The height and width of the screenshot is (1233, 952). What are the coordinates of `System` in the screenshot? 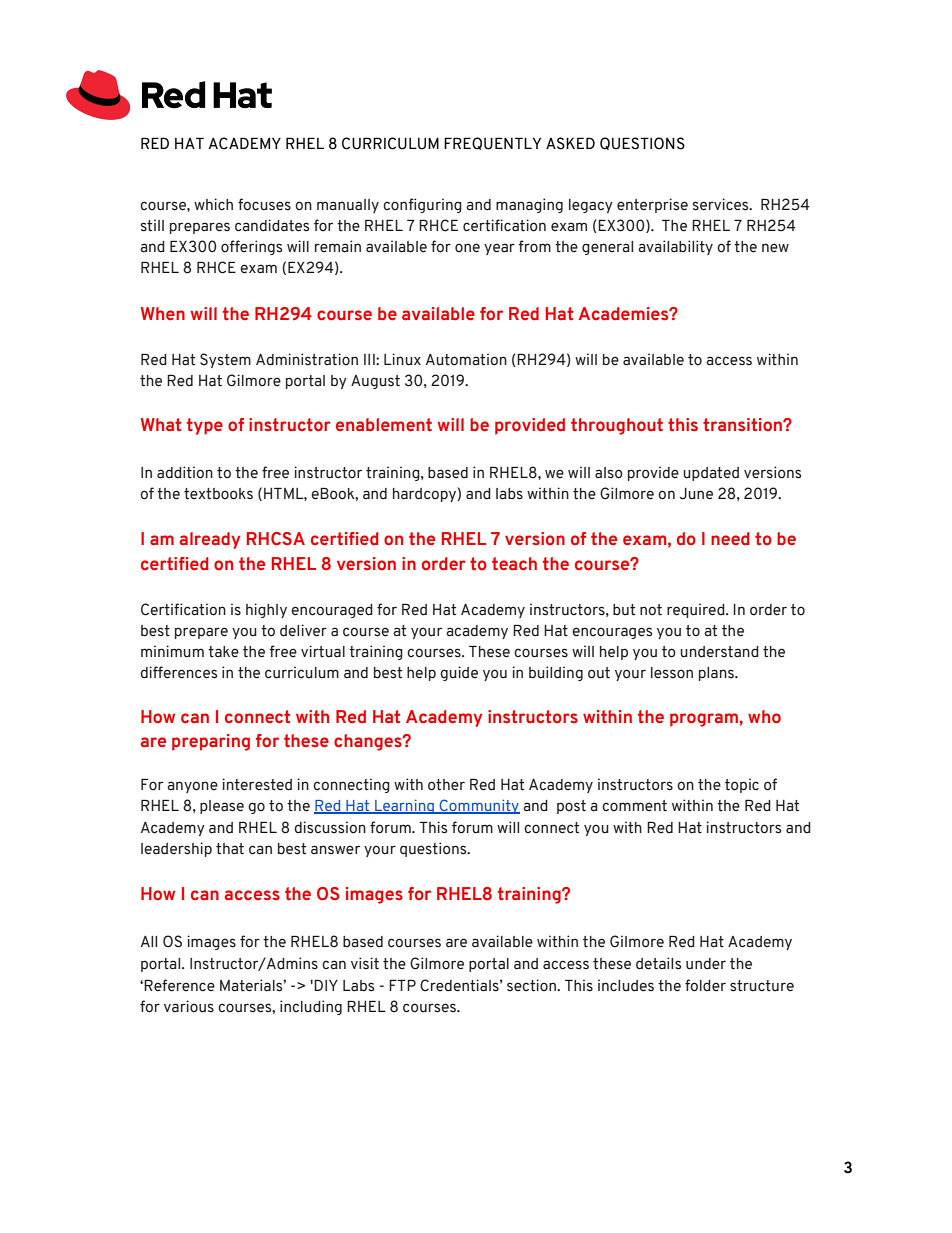 It's located at (225, 360).
